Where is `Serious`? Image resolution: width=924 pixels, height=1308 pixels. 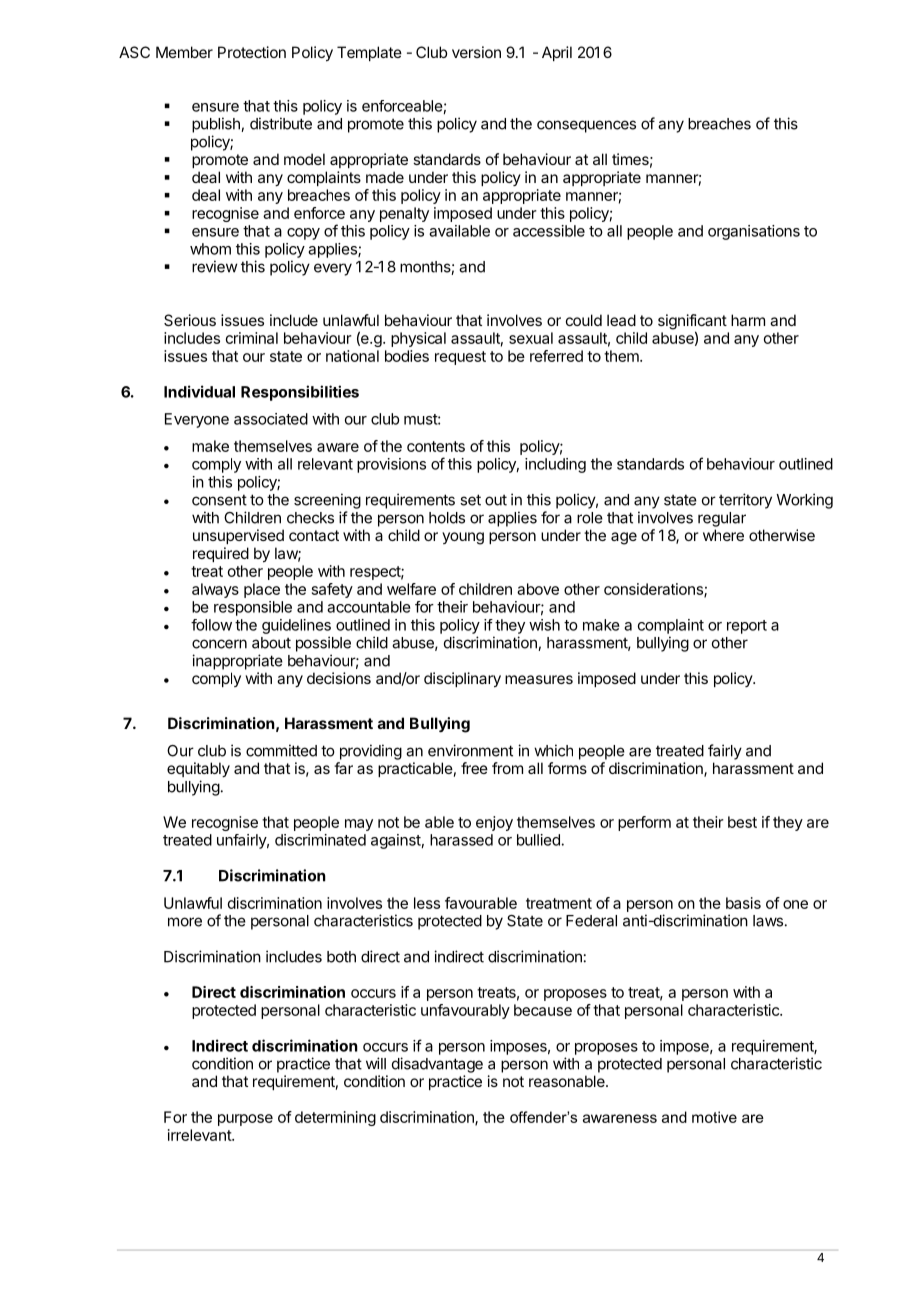 Serious is located at coordinates (190, 320).
